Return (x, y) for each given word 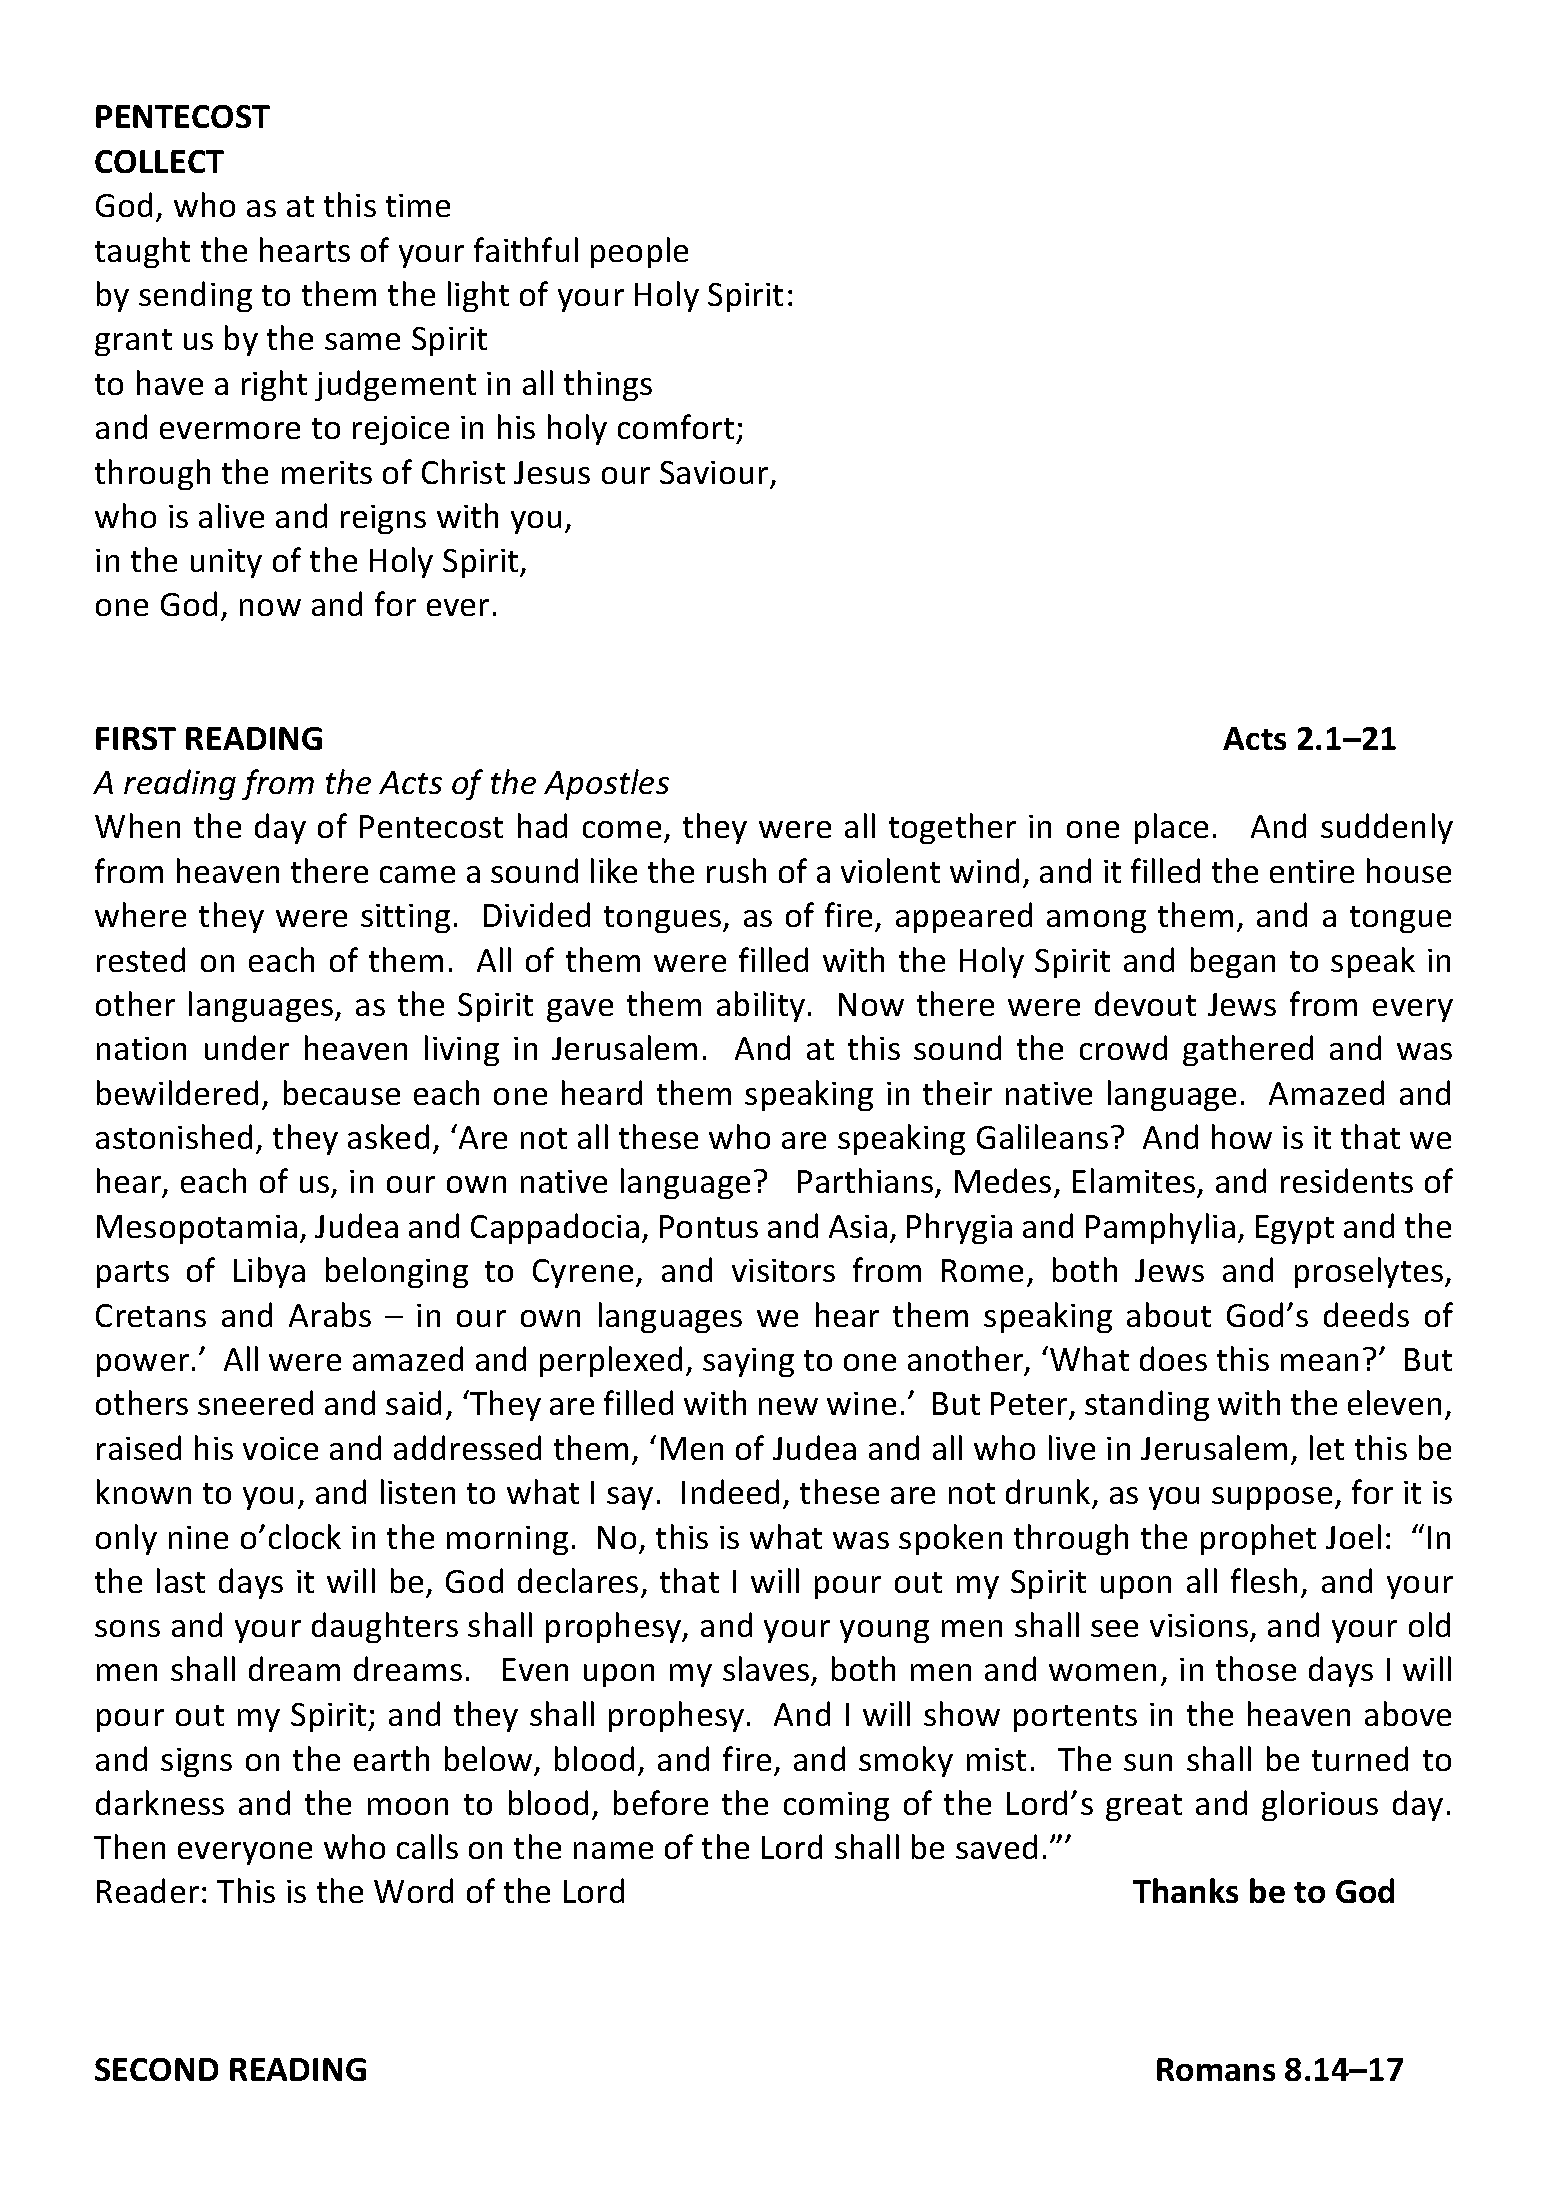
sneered (255, 1402)
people (639, 252)
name (613, 1850)
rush (736, 870)
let (1327, 1447)
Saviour (714, 472)
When (137, 825)
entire (1312, 871)
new (788, 1406)
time (418, 205)
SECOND (156, 2069)
